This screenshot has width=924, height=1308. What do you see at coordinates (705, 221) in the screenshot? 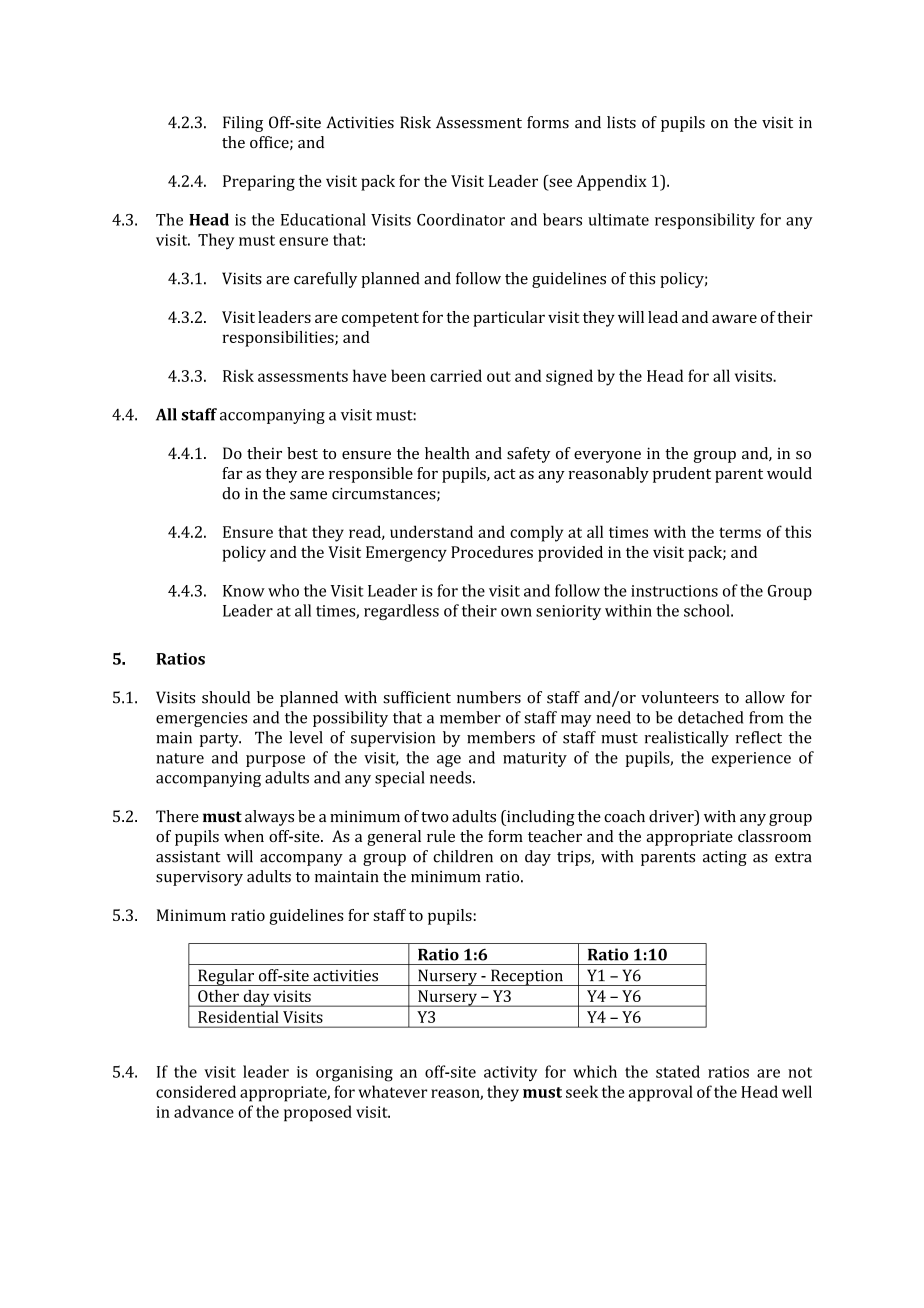
I see `responsibility` at bounding box center [705, 221].
